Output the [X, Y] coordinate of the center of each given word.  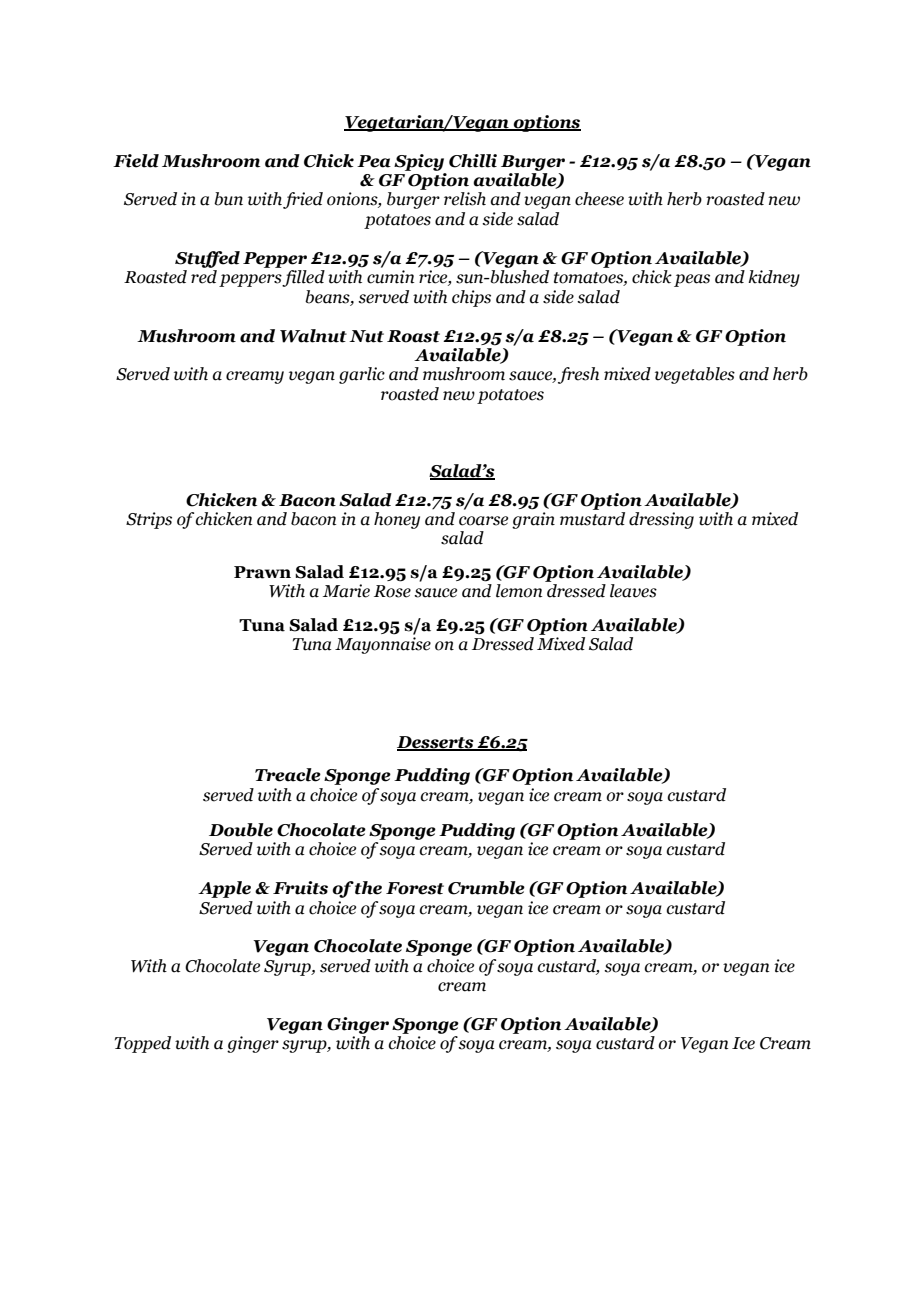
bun [228, 199]
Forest [415, 888]
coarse [483, 521]
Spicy [419, 162]
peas [692, 280]
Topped [143, 1044]
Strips [149, 520]
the [367, 888]
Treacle [288, 775]
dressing [661, 520]
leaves [633, 591]
